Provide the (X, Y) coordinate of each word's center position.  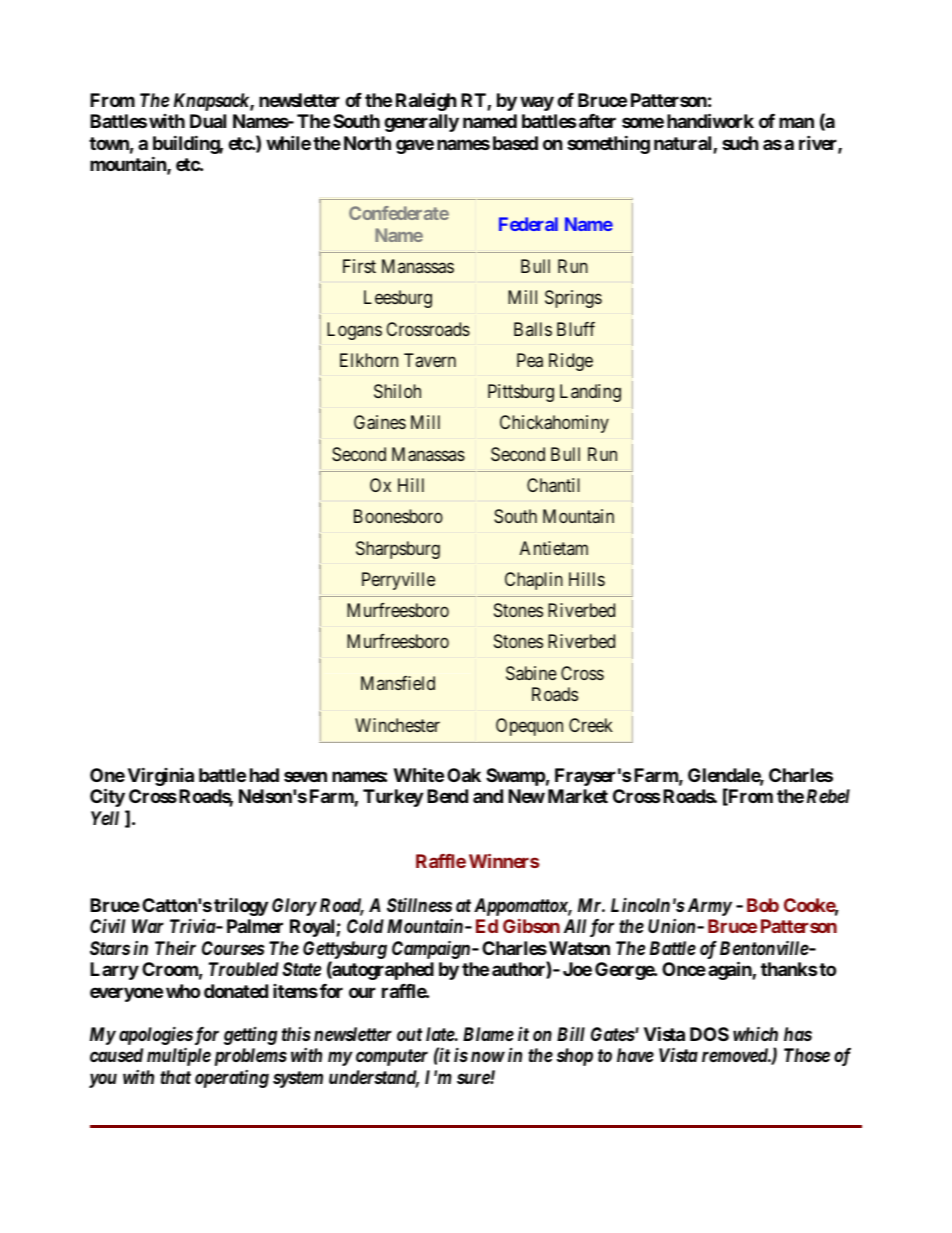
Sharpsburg (398, 550)
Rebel (828, 796)
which (755, 1033)
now (488, 1057)
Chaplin (534, 581)
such (740, 143)
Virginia (161, 776)
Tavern (430, 360)
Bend (447, 796)
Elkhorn (369, 360)
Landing (590, 393)
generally (421, 123)
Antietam (554, 548)
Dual (208, 121)
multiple (179, 1056)
